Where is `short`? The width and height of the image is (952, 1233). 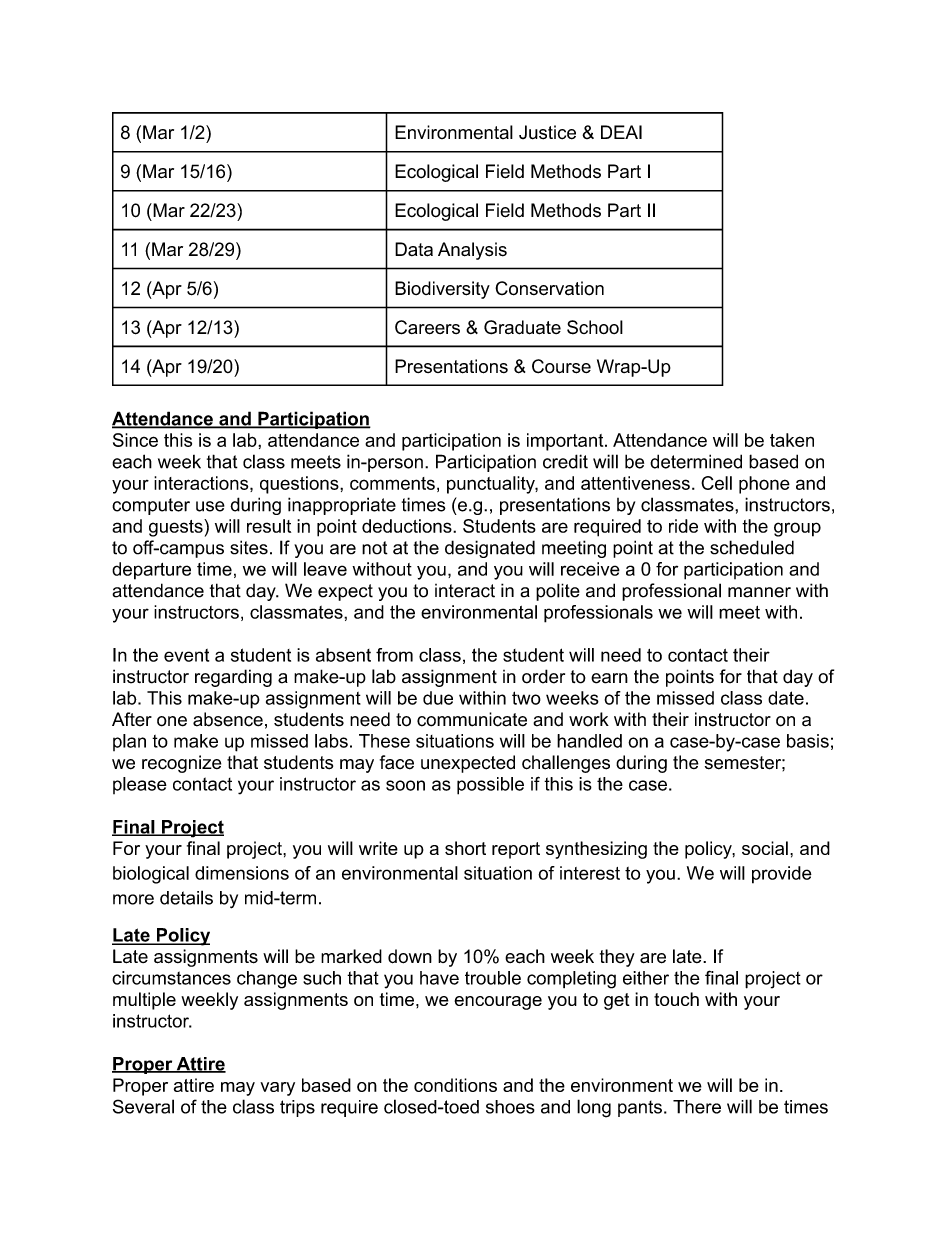
short is located at coordinates (465, 848).
